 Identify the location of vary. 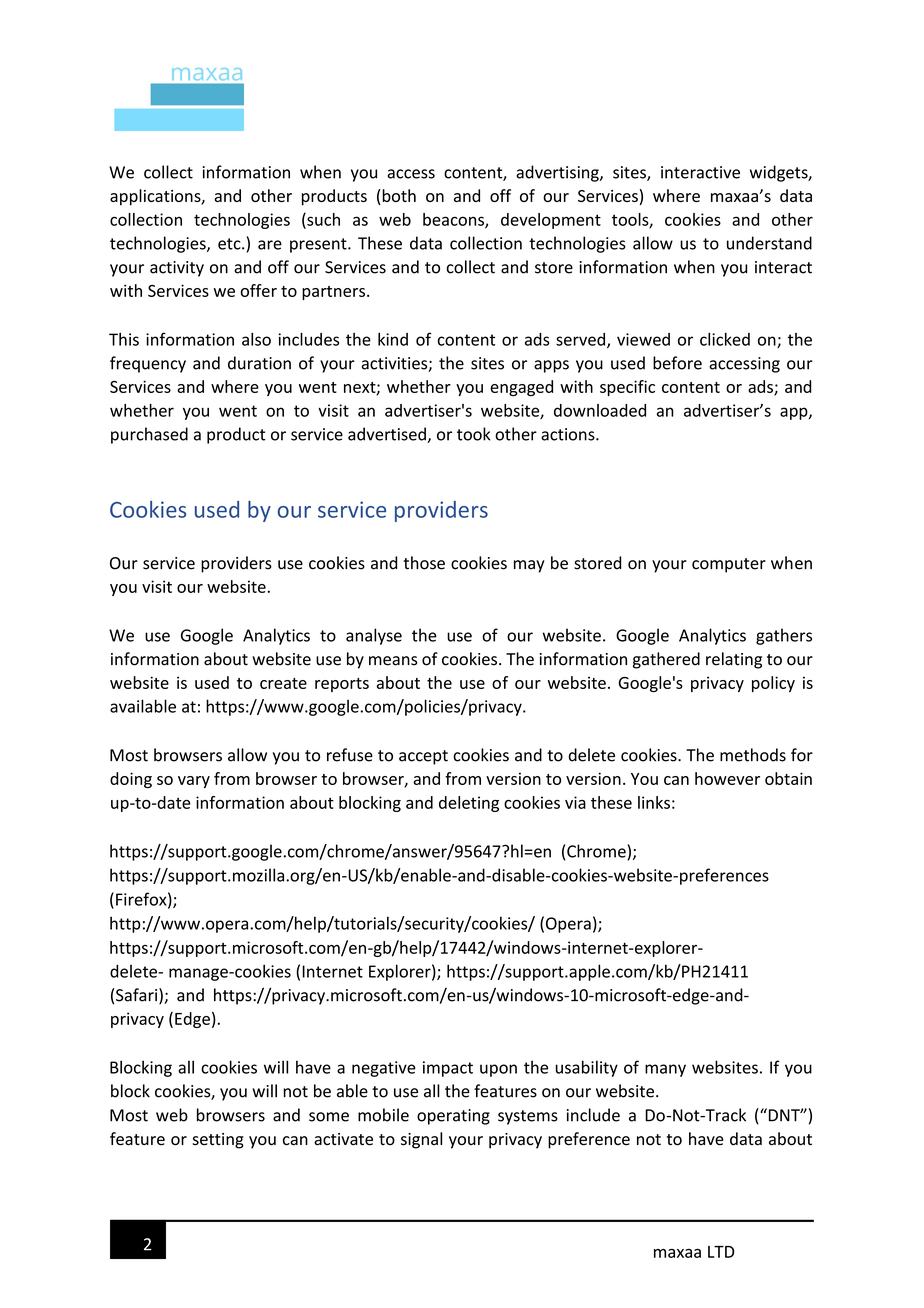
(194, 782).
